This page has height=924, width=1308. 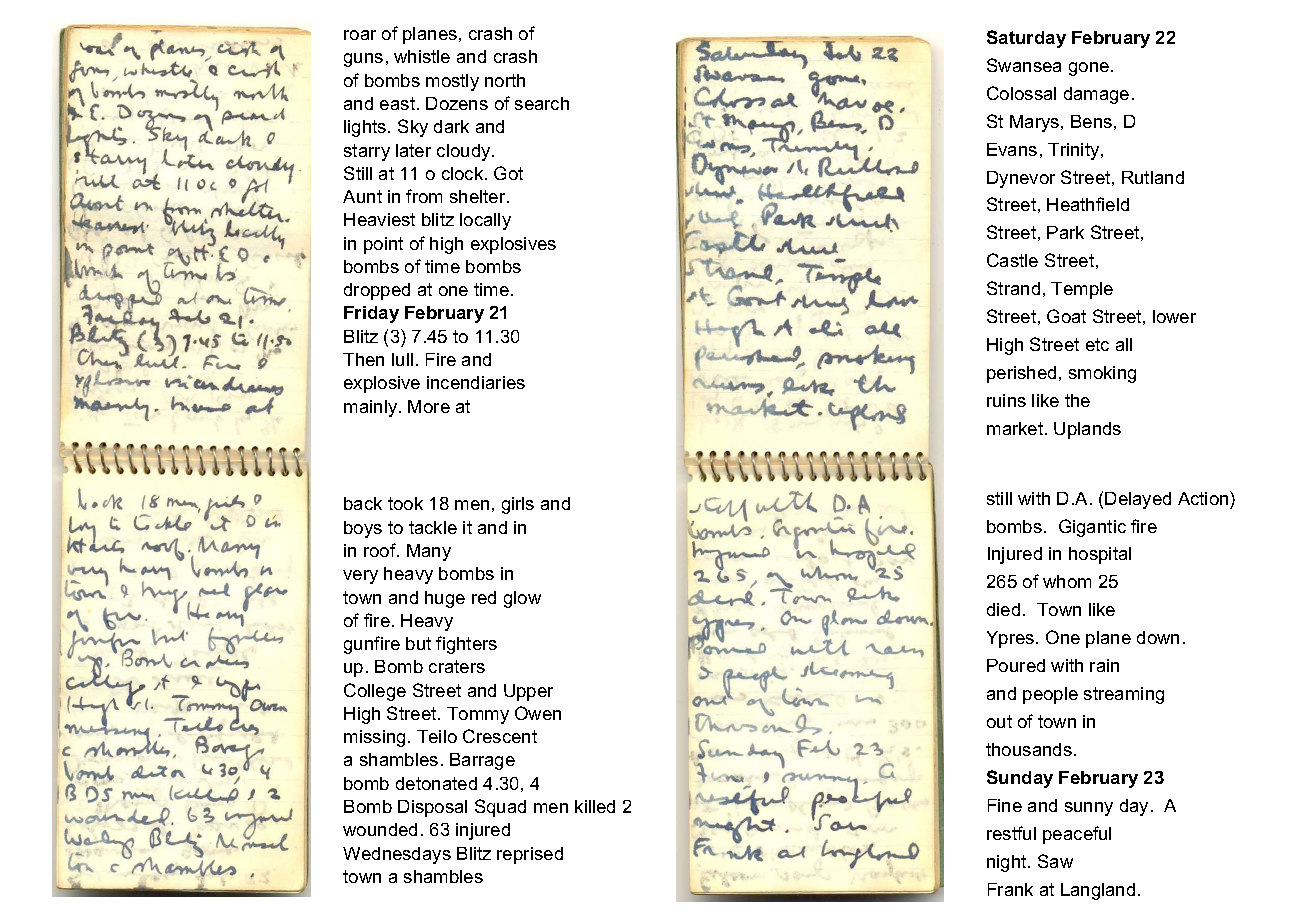 What do you see at coordinates (445, 599) in the page?
I see `huge` at bounding box center [445, 599].
